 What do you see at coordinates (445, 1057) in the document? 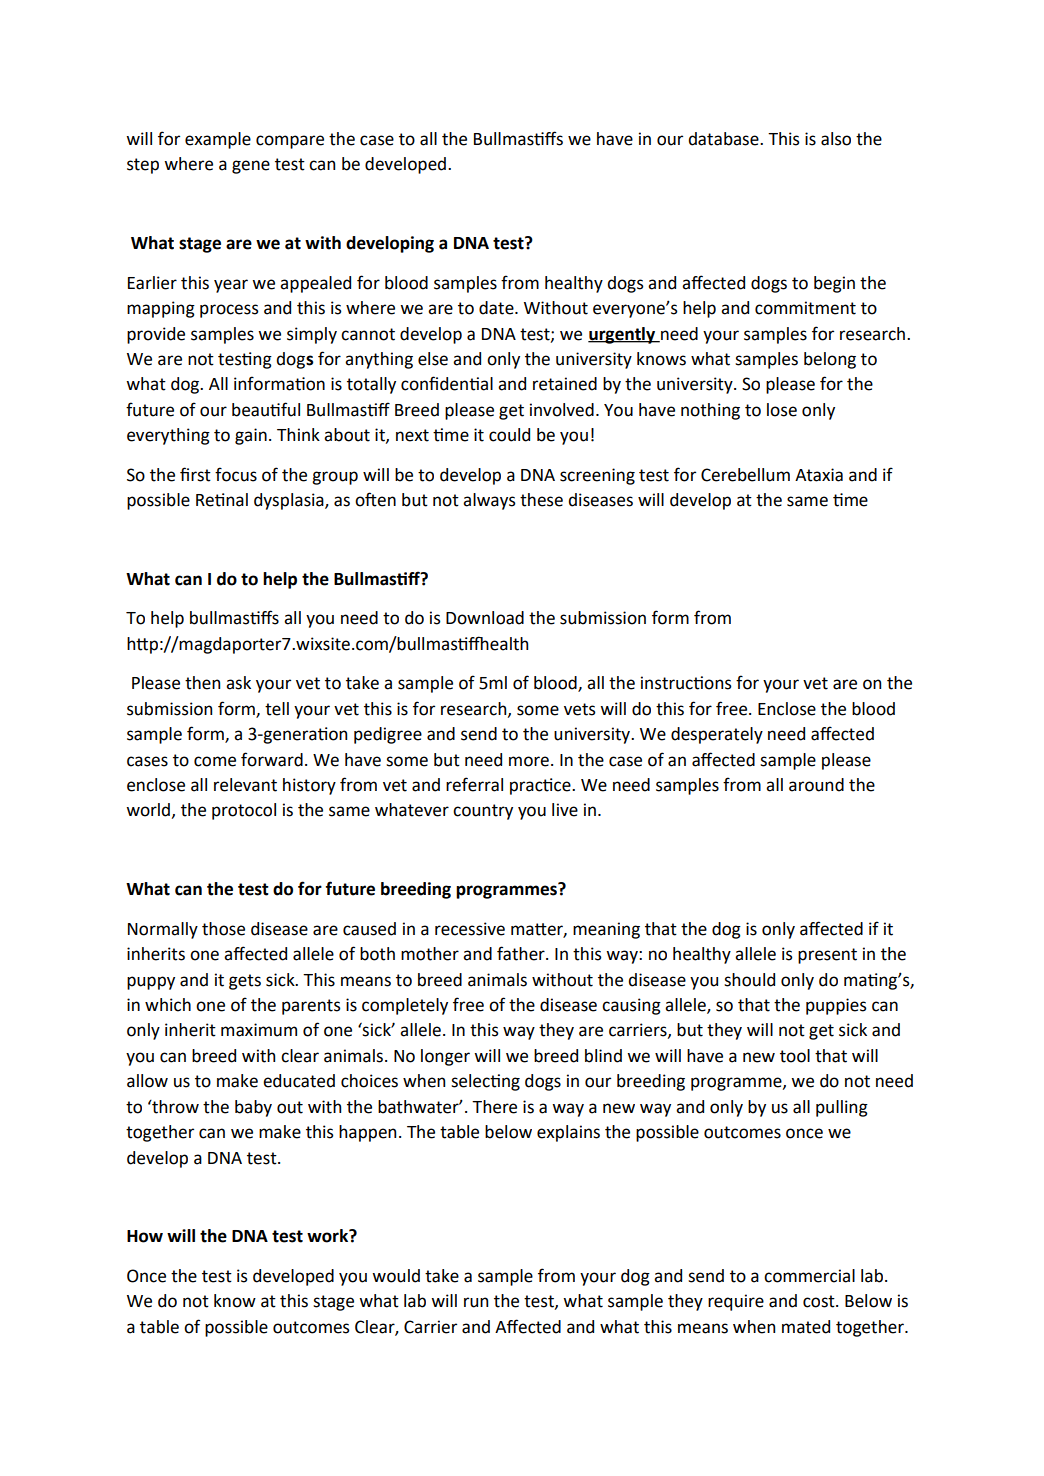
I see `longer` at bounding box center [445, 1057].
